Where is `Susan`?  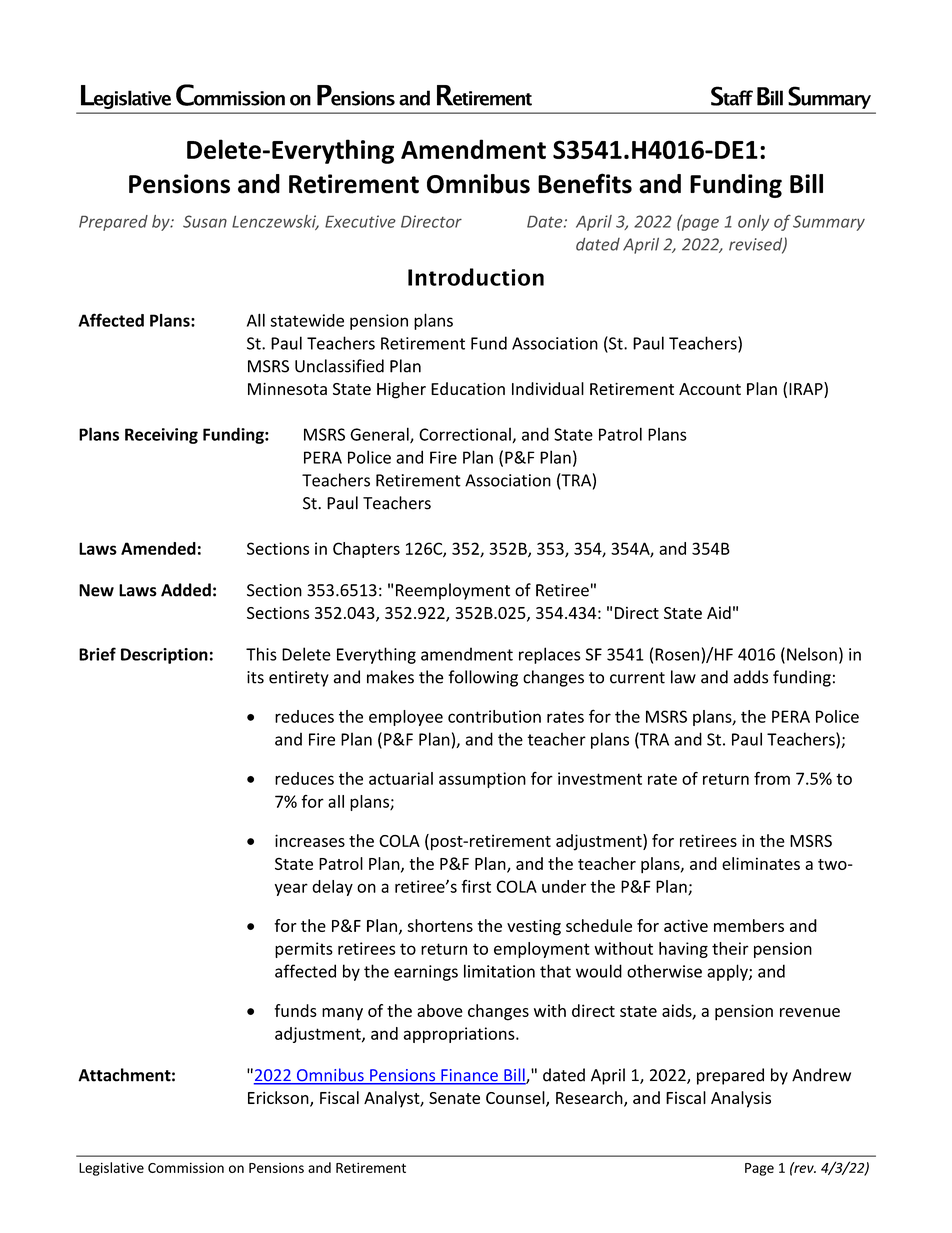 Susan is located at coordinates (205, 221).
